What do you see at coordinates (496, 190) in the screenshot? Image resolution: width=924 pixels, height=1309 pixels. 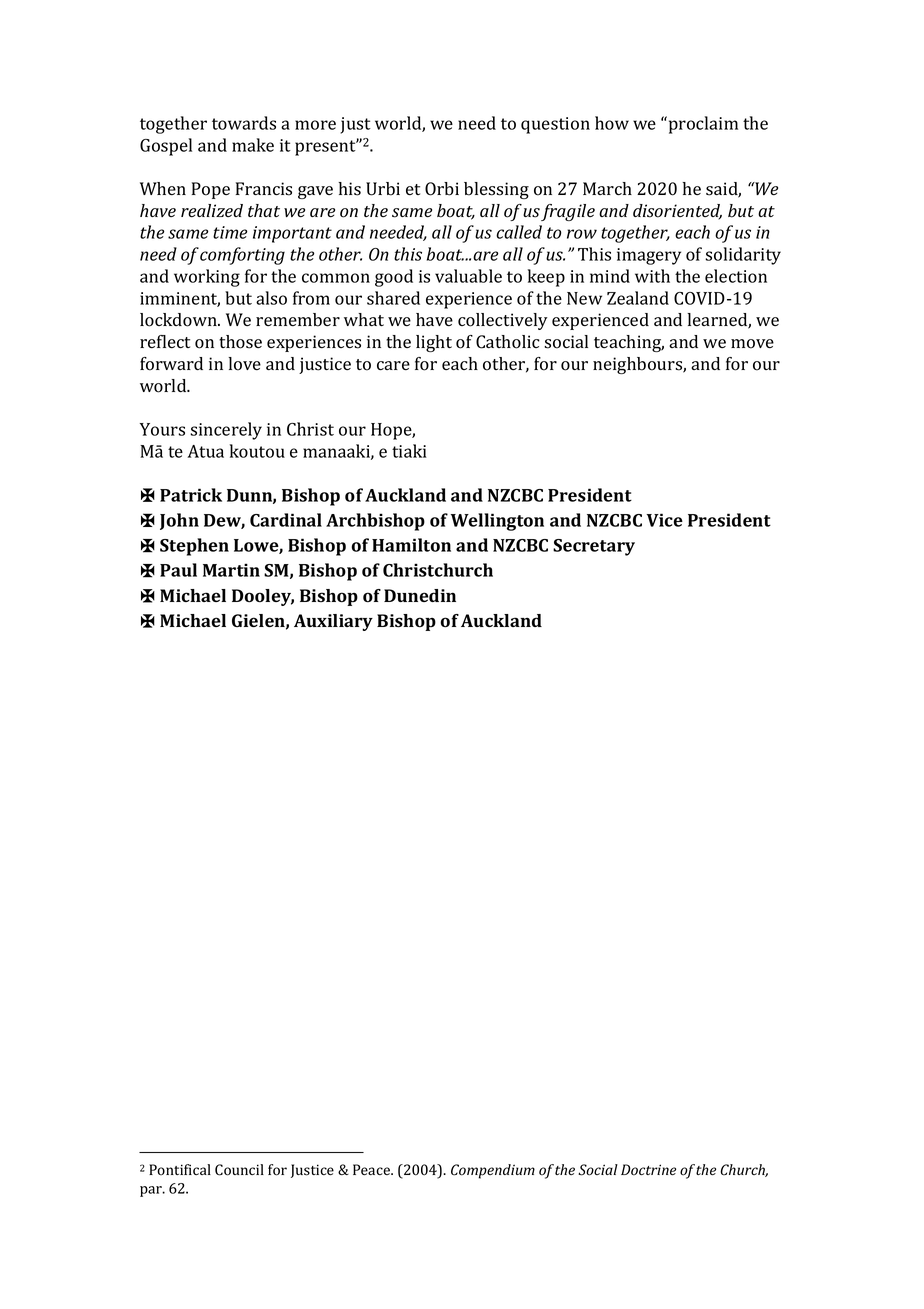 I see `blessing` at bounding box center [496, 190].
